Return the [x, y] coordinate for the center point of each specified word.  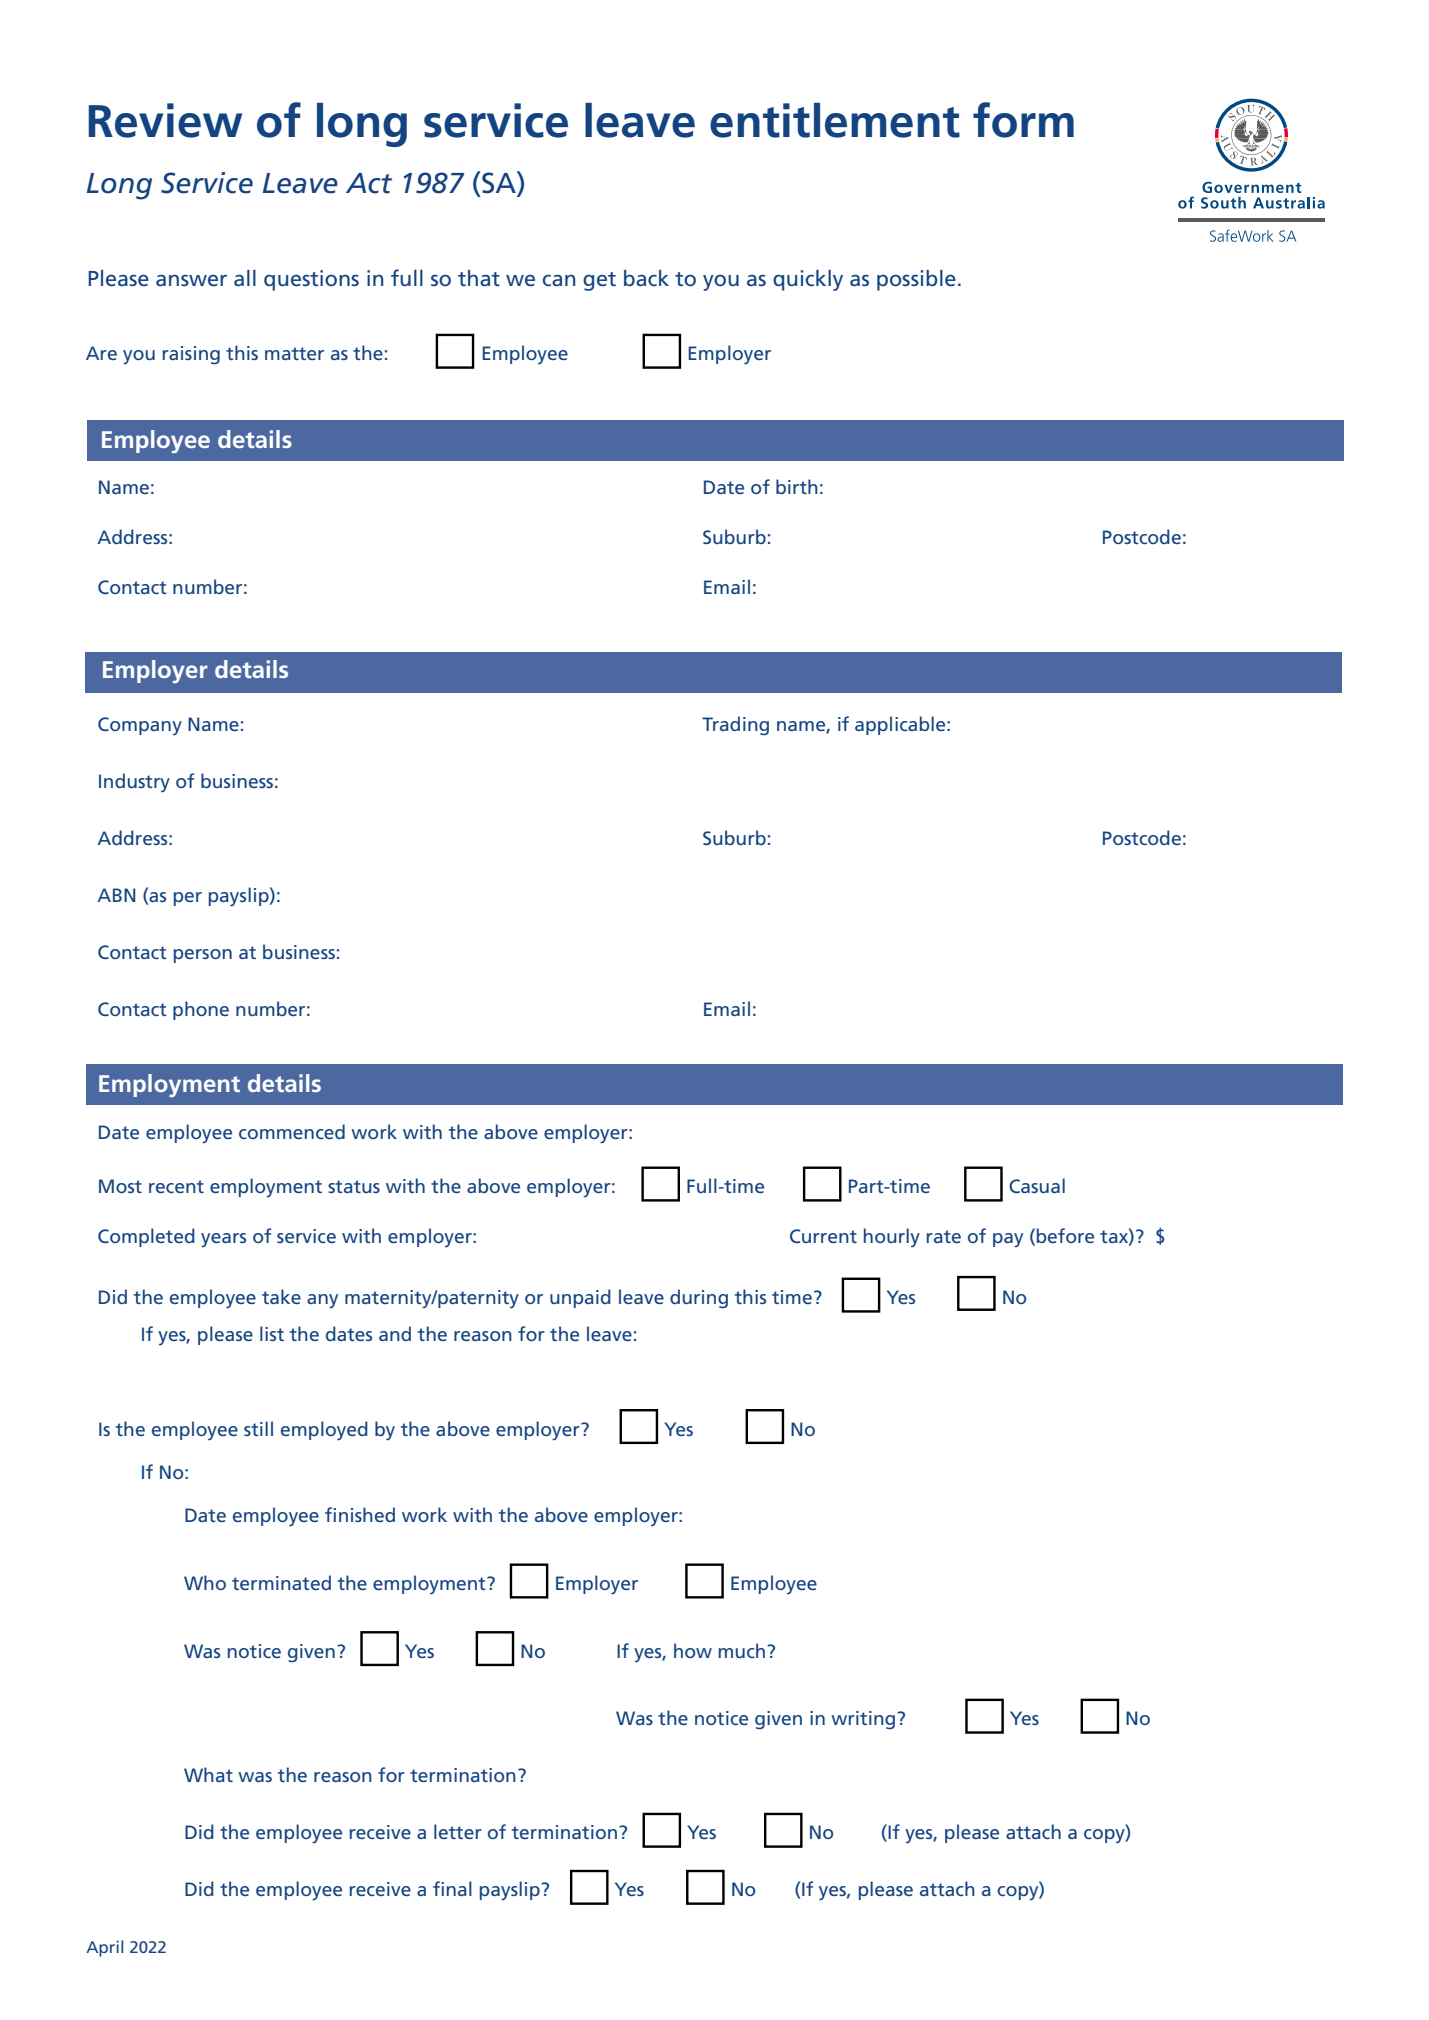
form [1023, 120]
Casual [1037, 1185]
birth [797, 486]
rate [944, 1236]
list [272, 1333]
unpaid [580, 1298]
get [599, 281]
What [208, 1774]
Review [165, 120]
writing [863, 1720]
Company [140, 726]
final [452, 1888]
